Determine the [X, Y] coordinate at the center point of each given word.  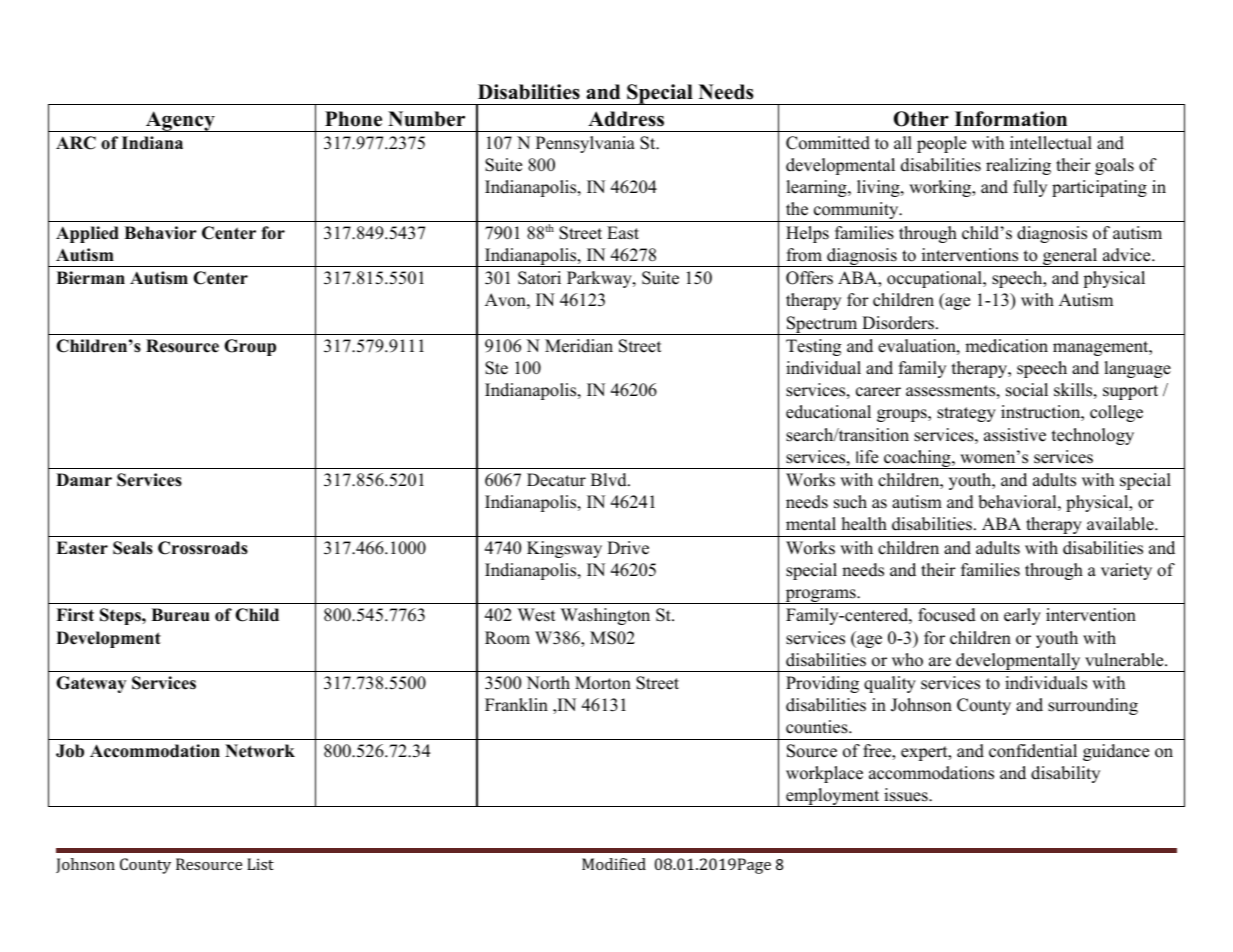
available [1121, 524]
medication [1006, 346]
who [907, 660]
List [260, 864]
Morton [603, 683]
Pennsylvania [585, 144]
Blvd [610, 480]
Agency [180, 121]
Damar [84, 479]
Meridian [579, 346]
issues [907, 795]
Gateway [91, 684]
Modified [614, 864]
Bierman [90, 278]
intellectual [1051, 143]
